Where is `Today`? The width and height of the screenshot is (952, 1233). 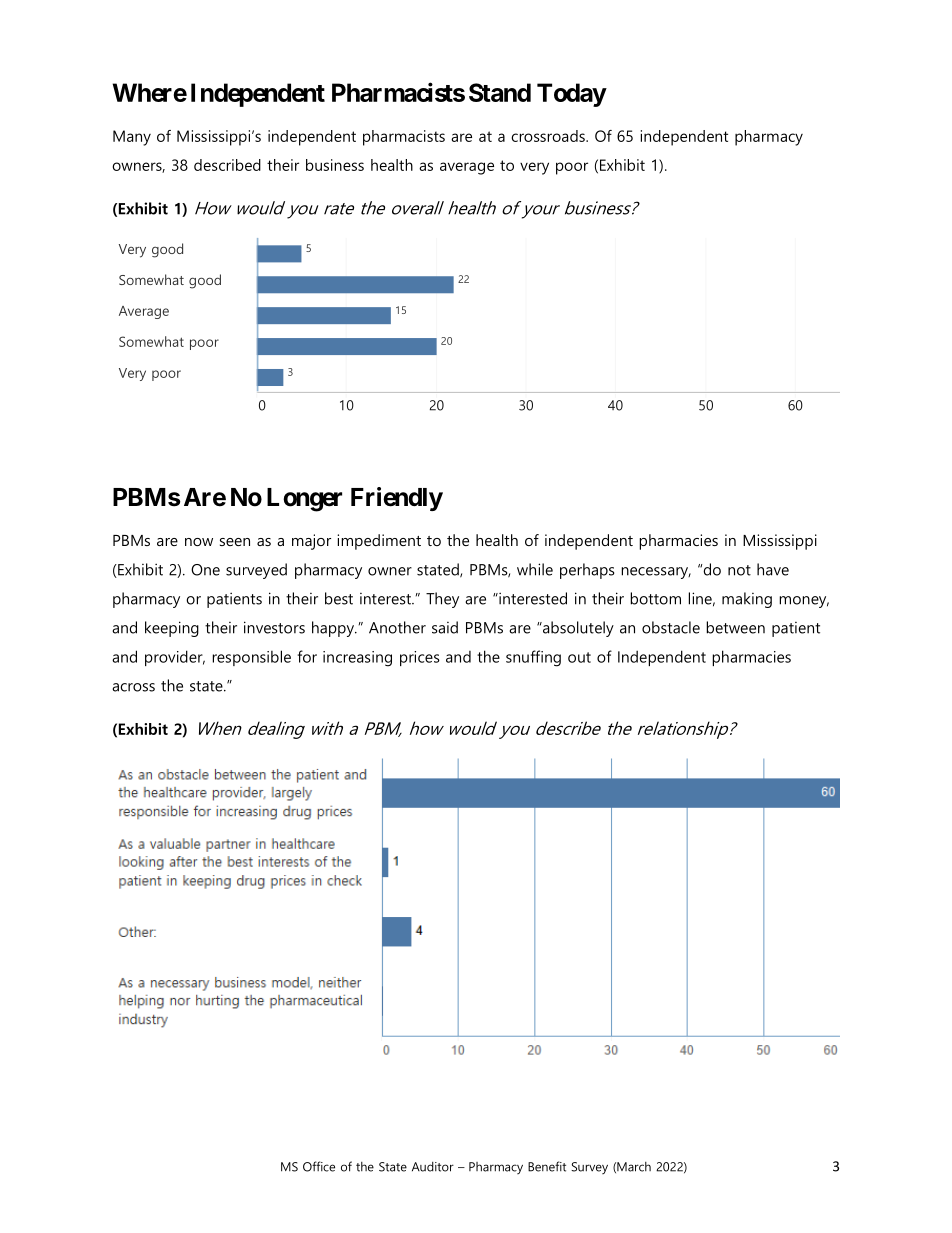
Today is located at coordinates (571, 95).
